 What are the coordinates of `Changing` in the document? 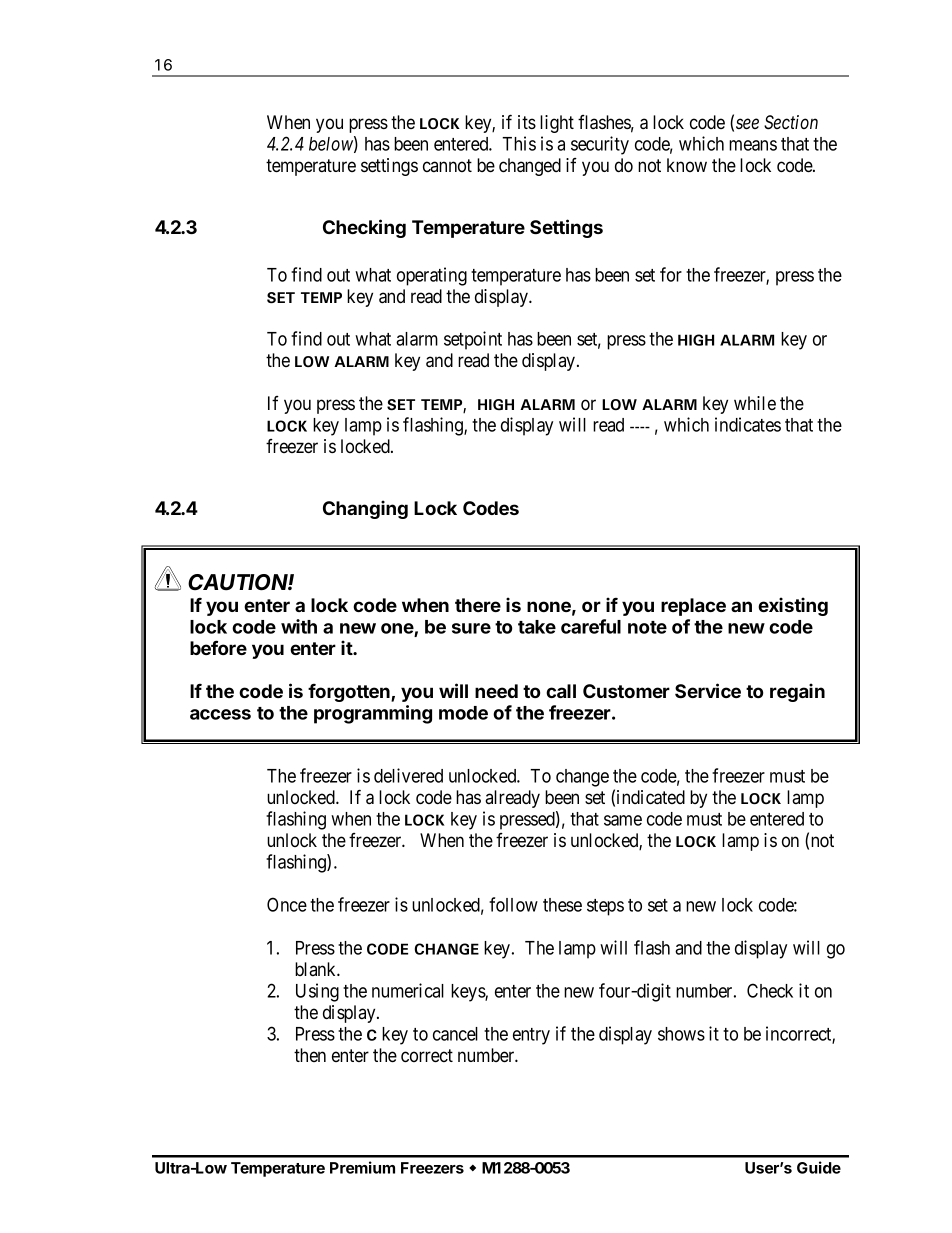 It's located at (365, 509).
